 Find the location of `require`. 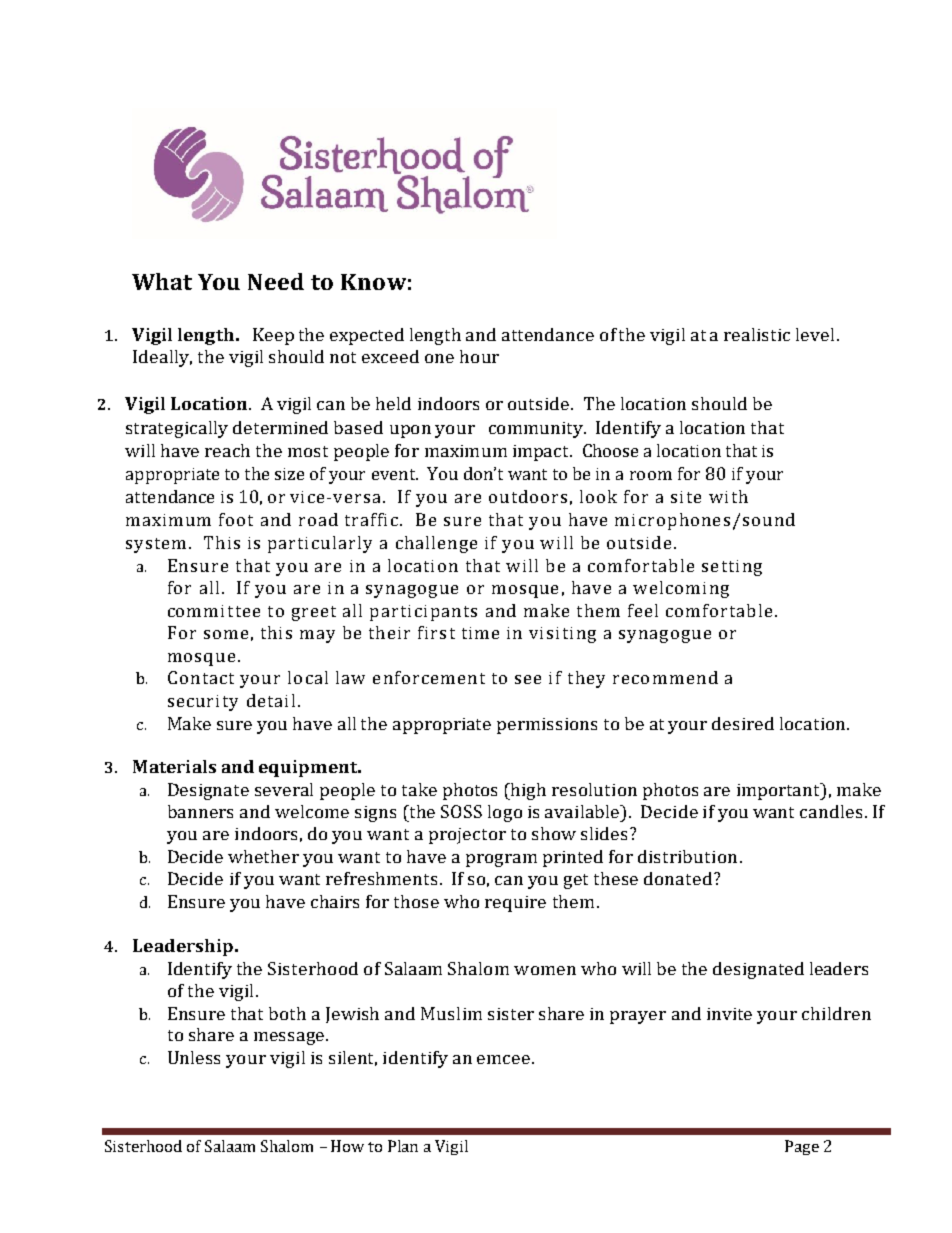

require is located at coordinates (515, 904).
